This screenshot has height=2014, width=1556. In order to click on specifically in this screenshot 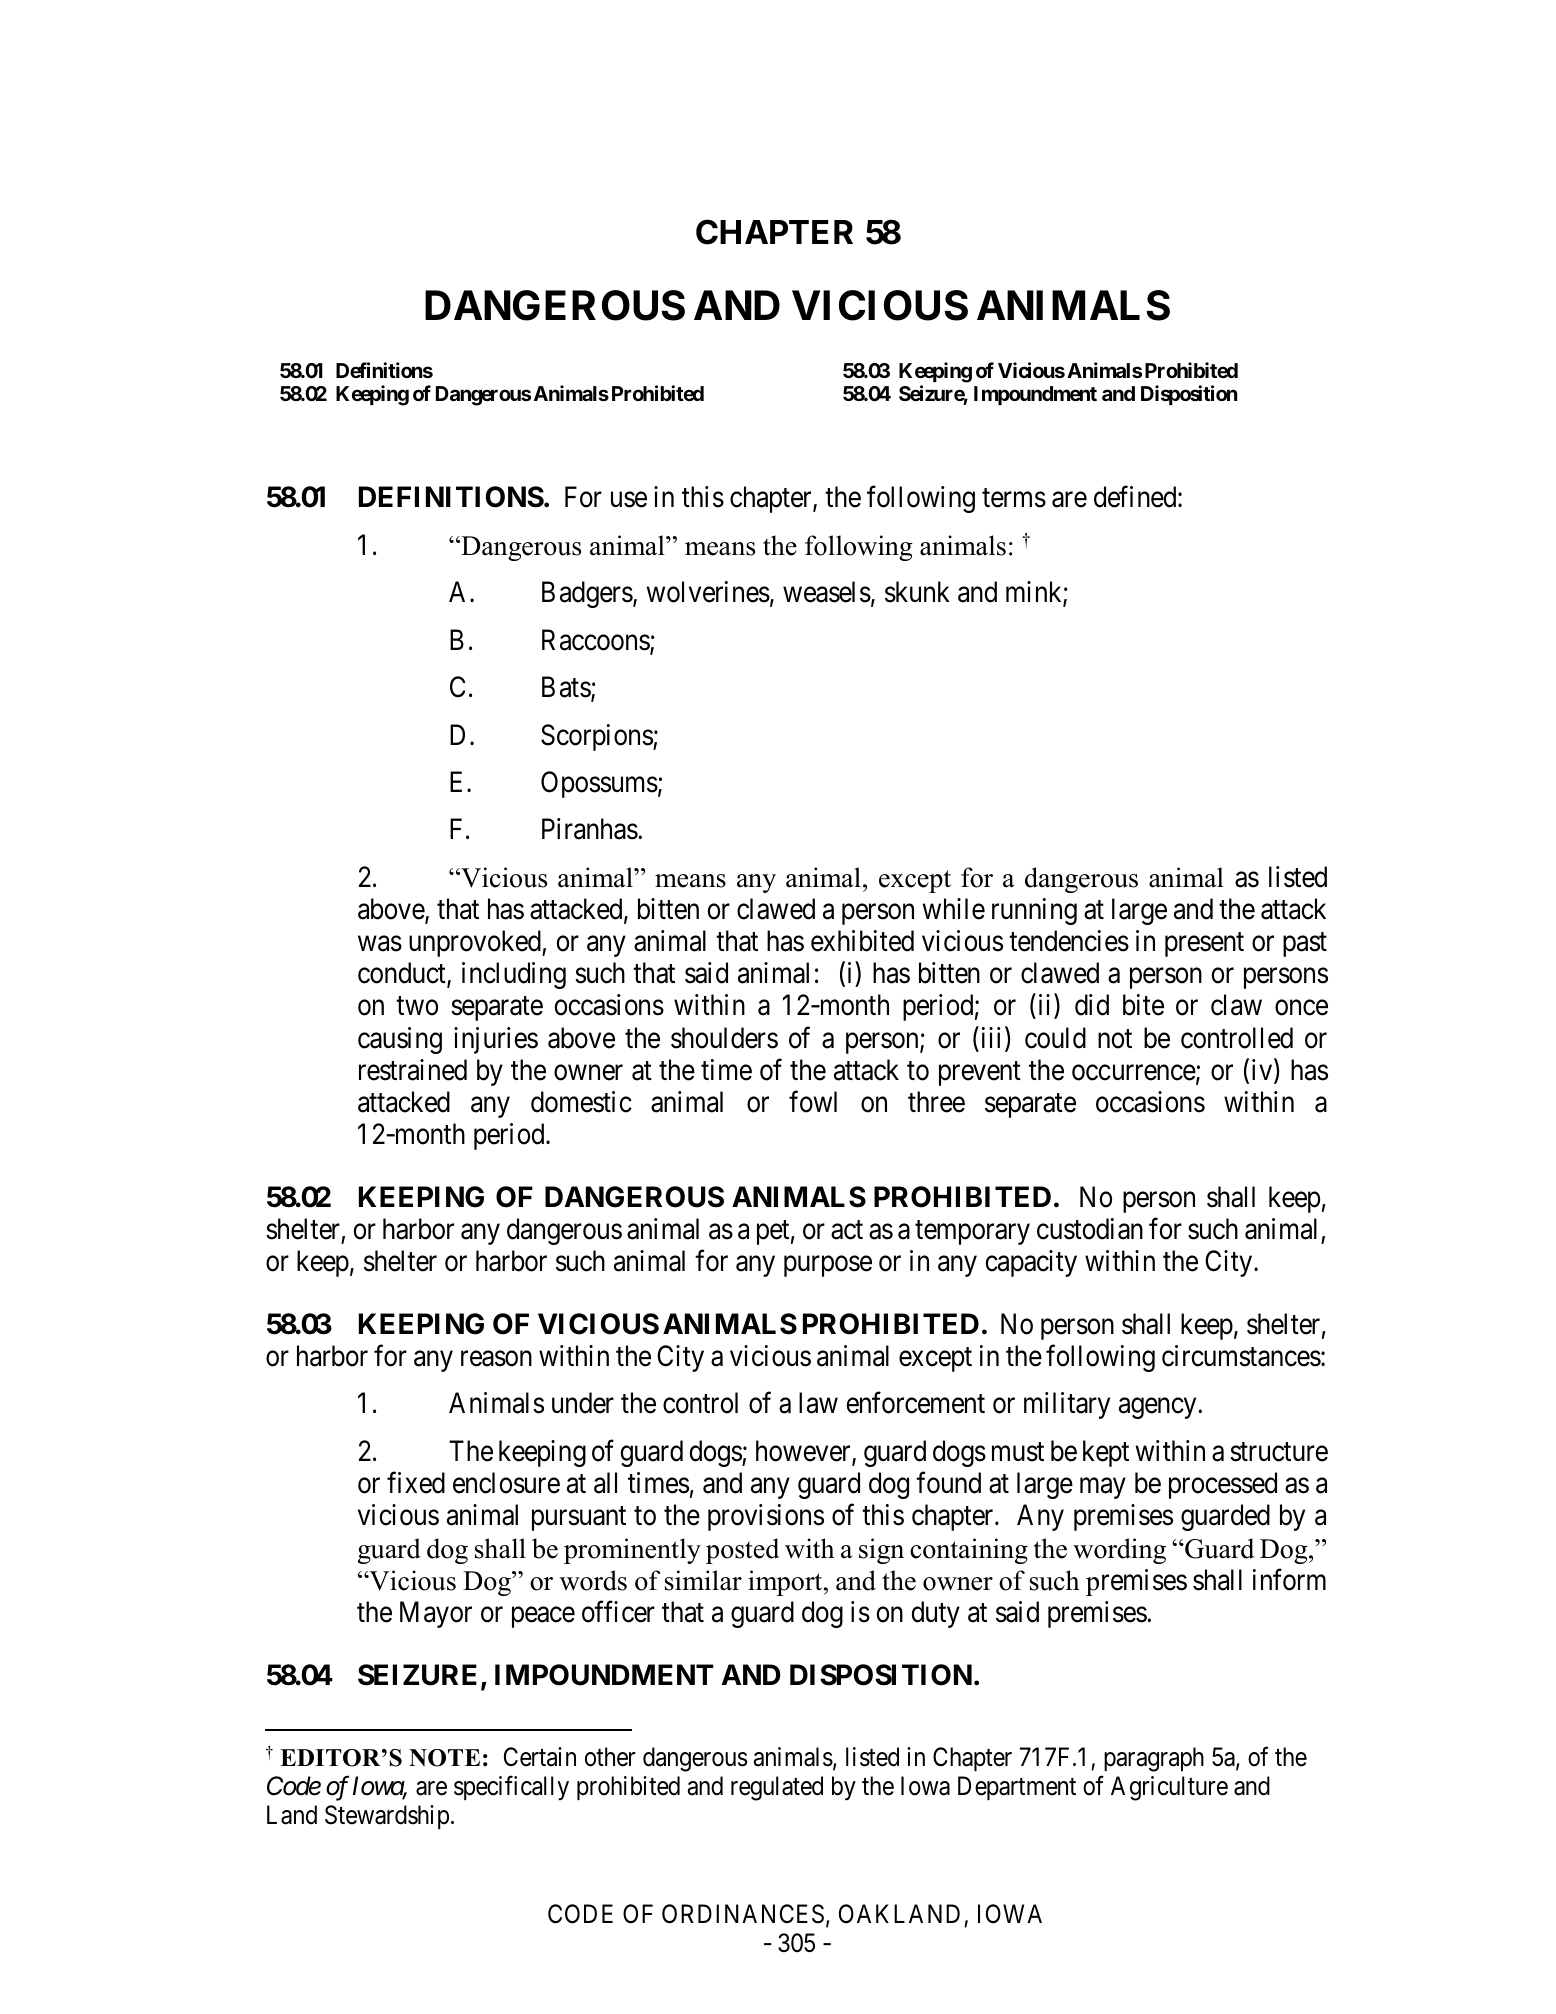, I will do `click(511, 1788)`.
